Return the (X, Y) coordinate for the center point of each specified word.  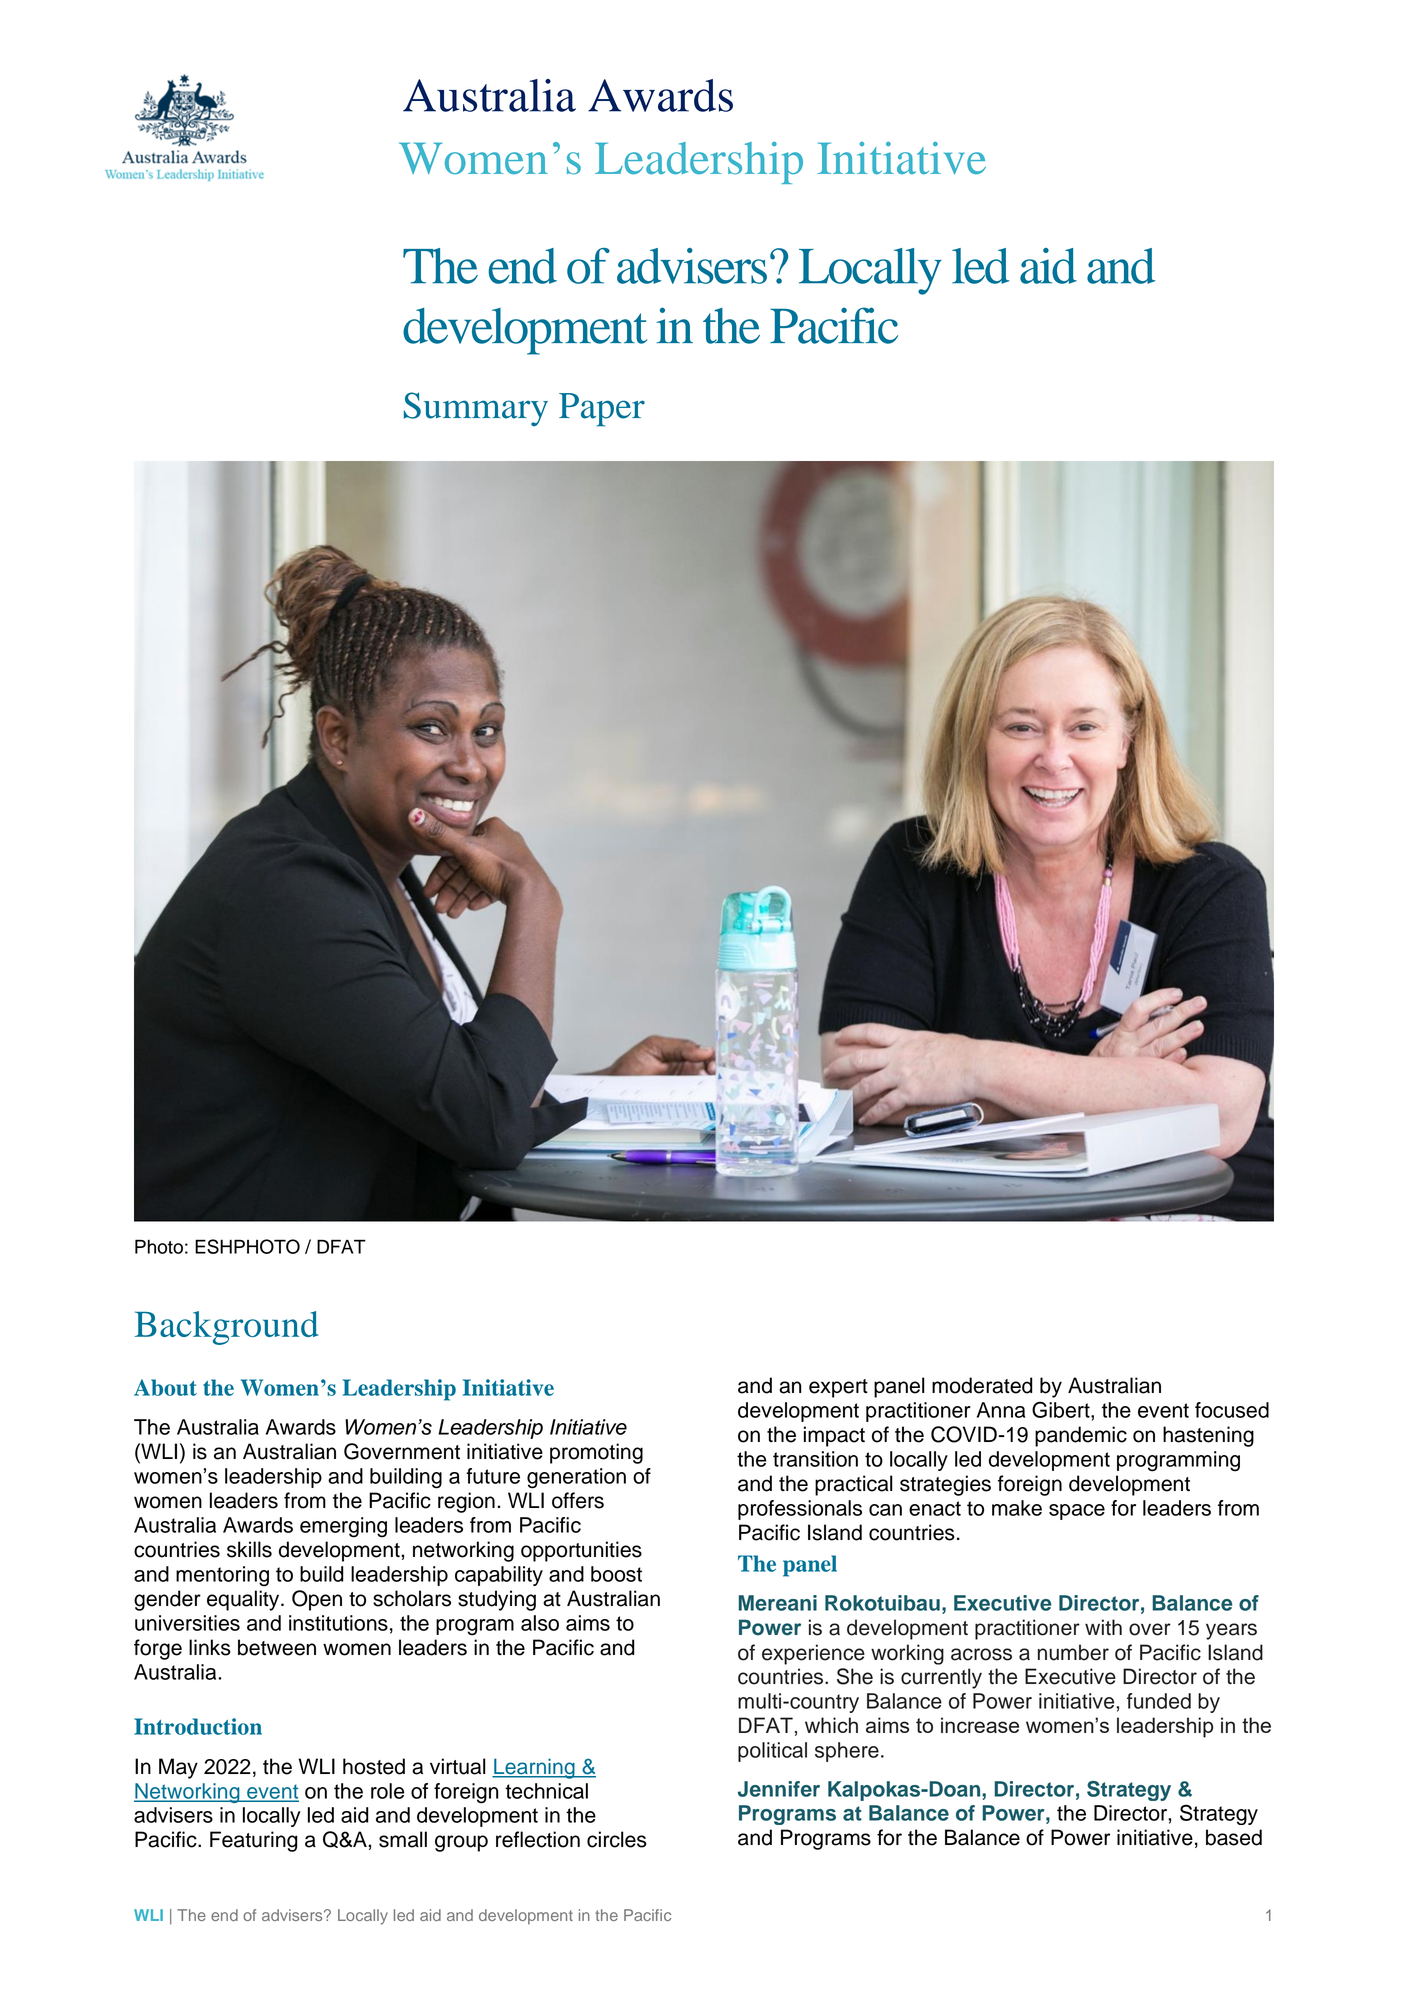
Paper (602, 410)
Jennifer (779, 1789)
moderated (982, 1385)
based (1234, 1837)
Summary (476, 409)
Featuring (254, 1841)
